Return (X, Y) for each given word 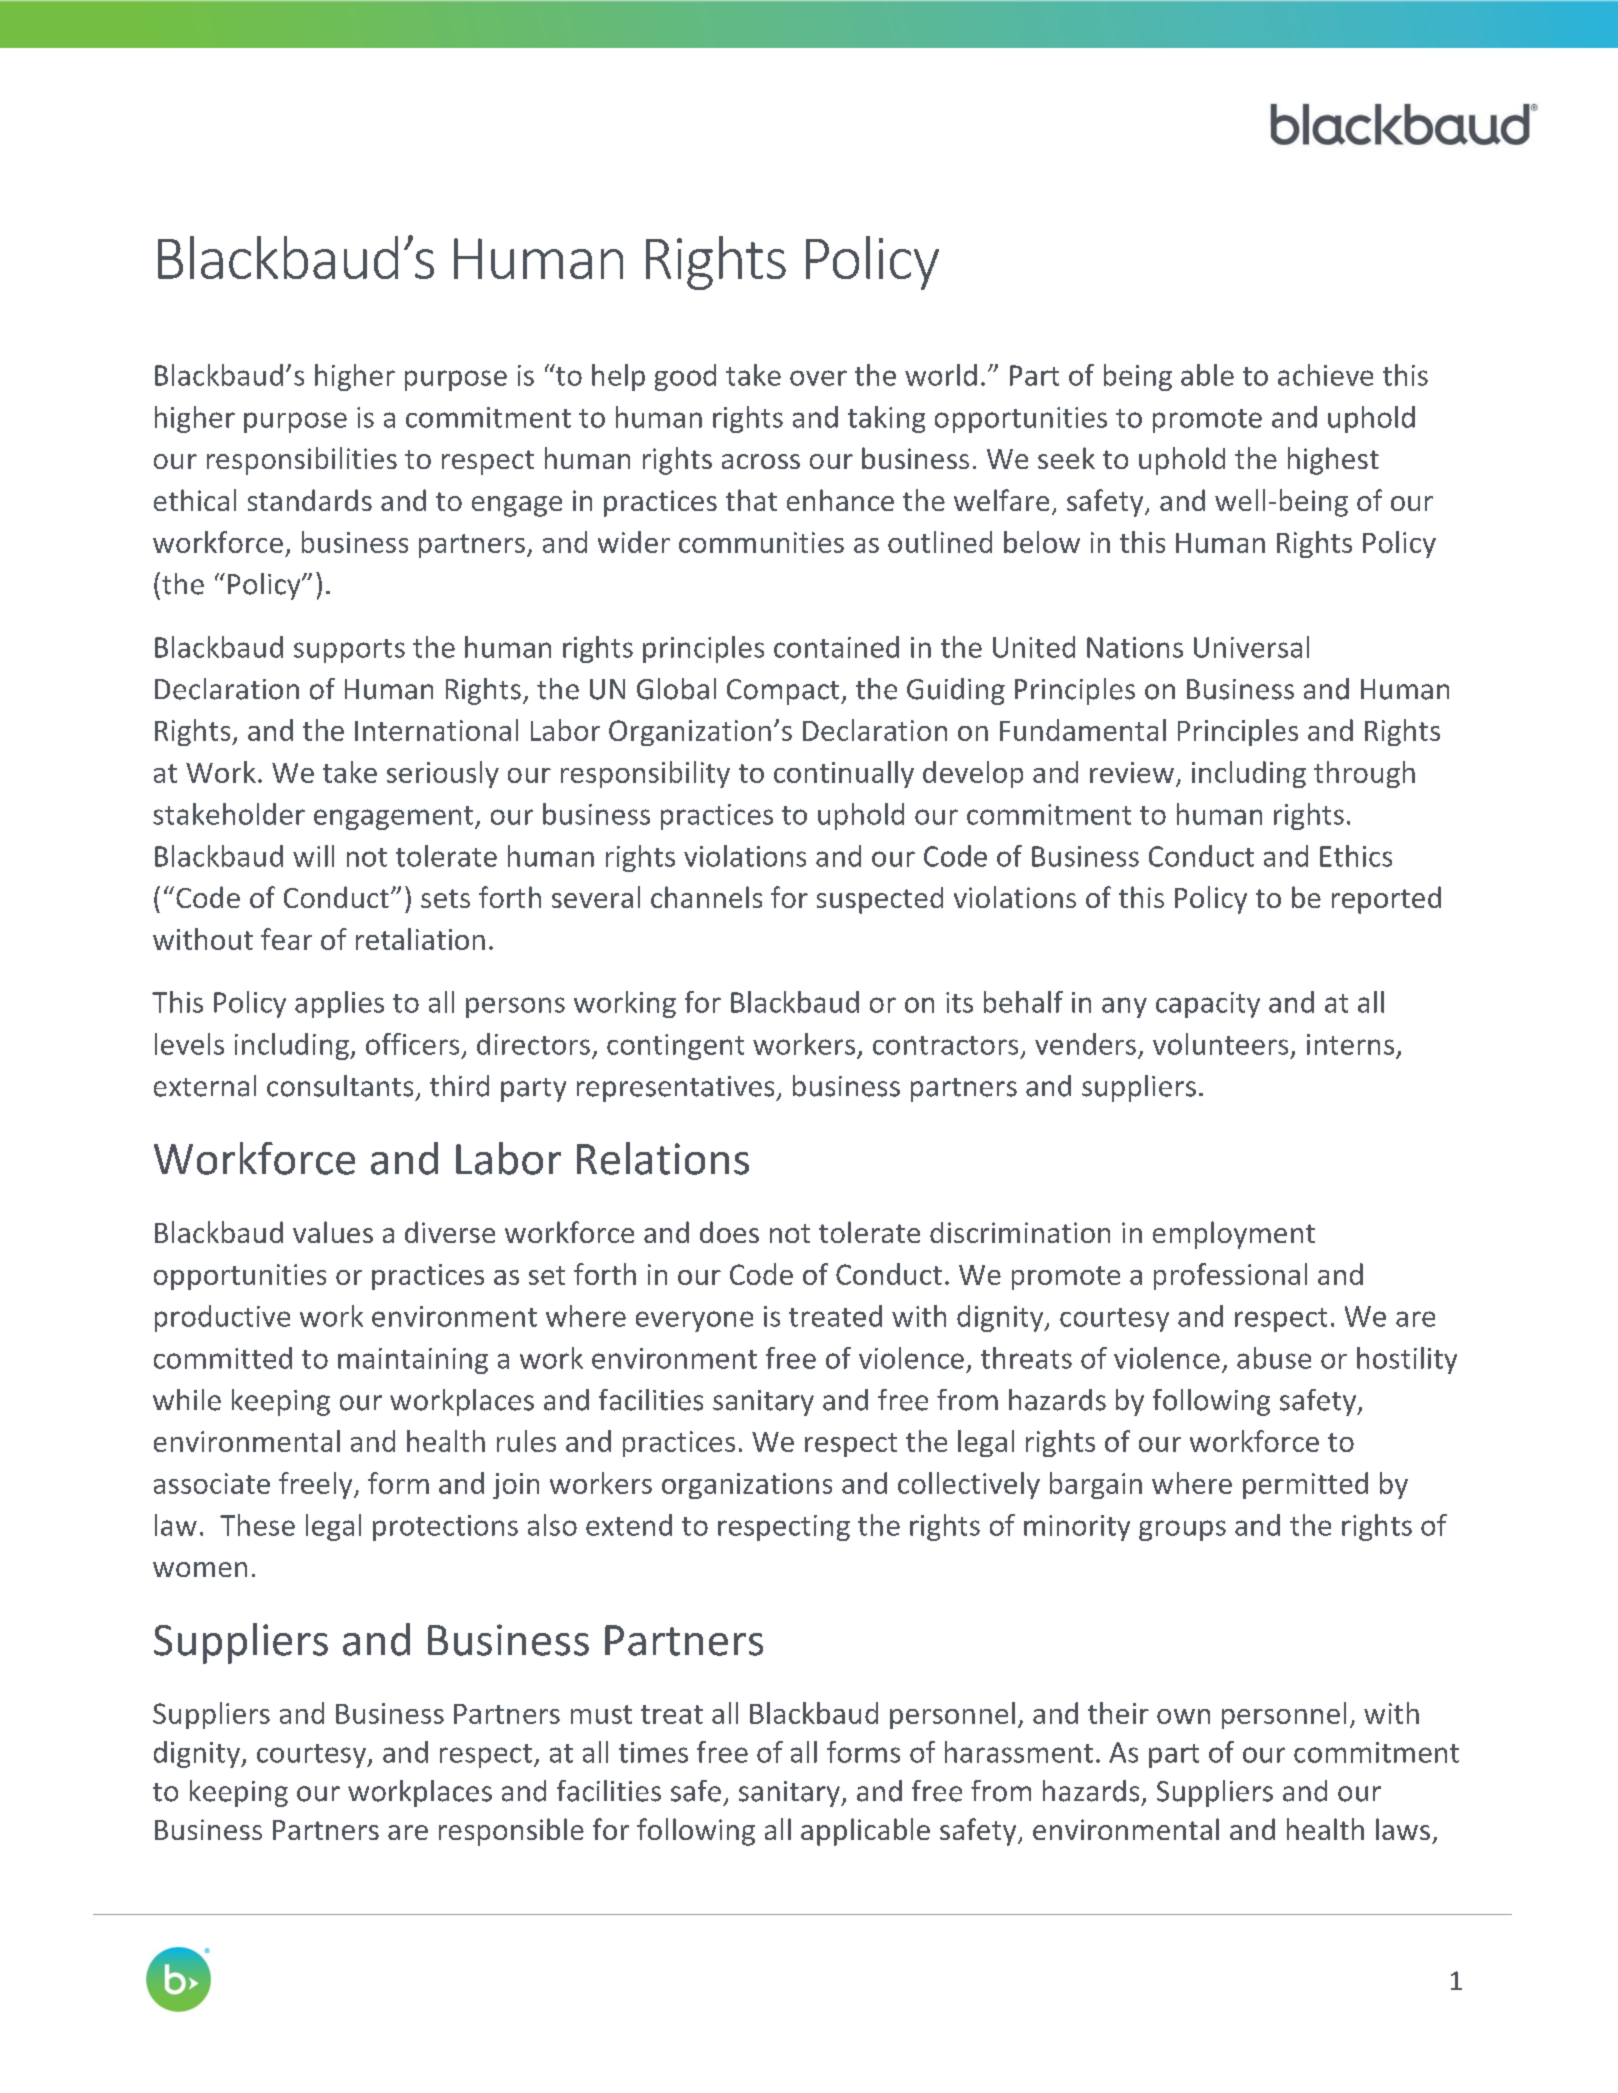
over (818, 378)
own (1183, 1716)
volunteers (1220, 1044)
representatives (677, 1089)
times (653, 1752)
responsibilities (302, 461)
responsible (511, 1832)
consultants (340, 1086)
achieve (1325, 375)
